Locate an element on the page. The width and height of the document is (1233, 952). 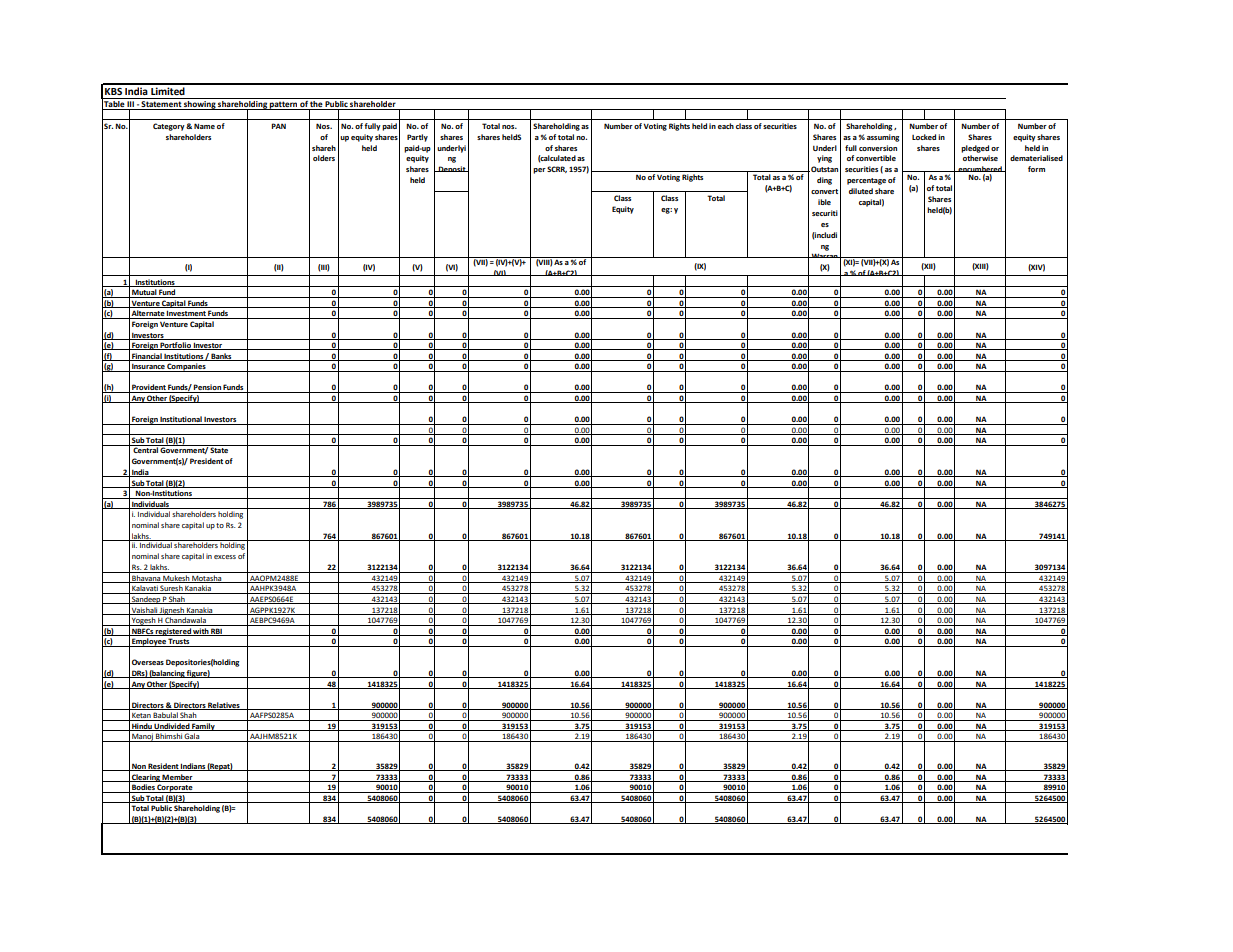
percentage is located at coordinates (866, 181).
